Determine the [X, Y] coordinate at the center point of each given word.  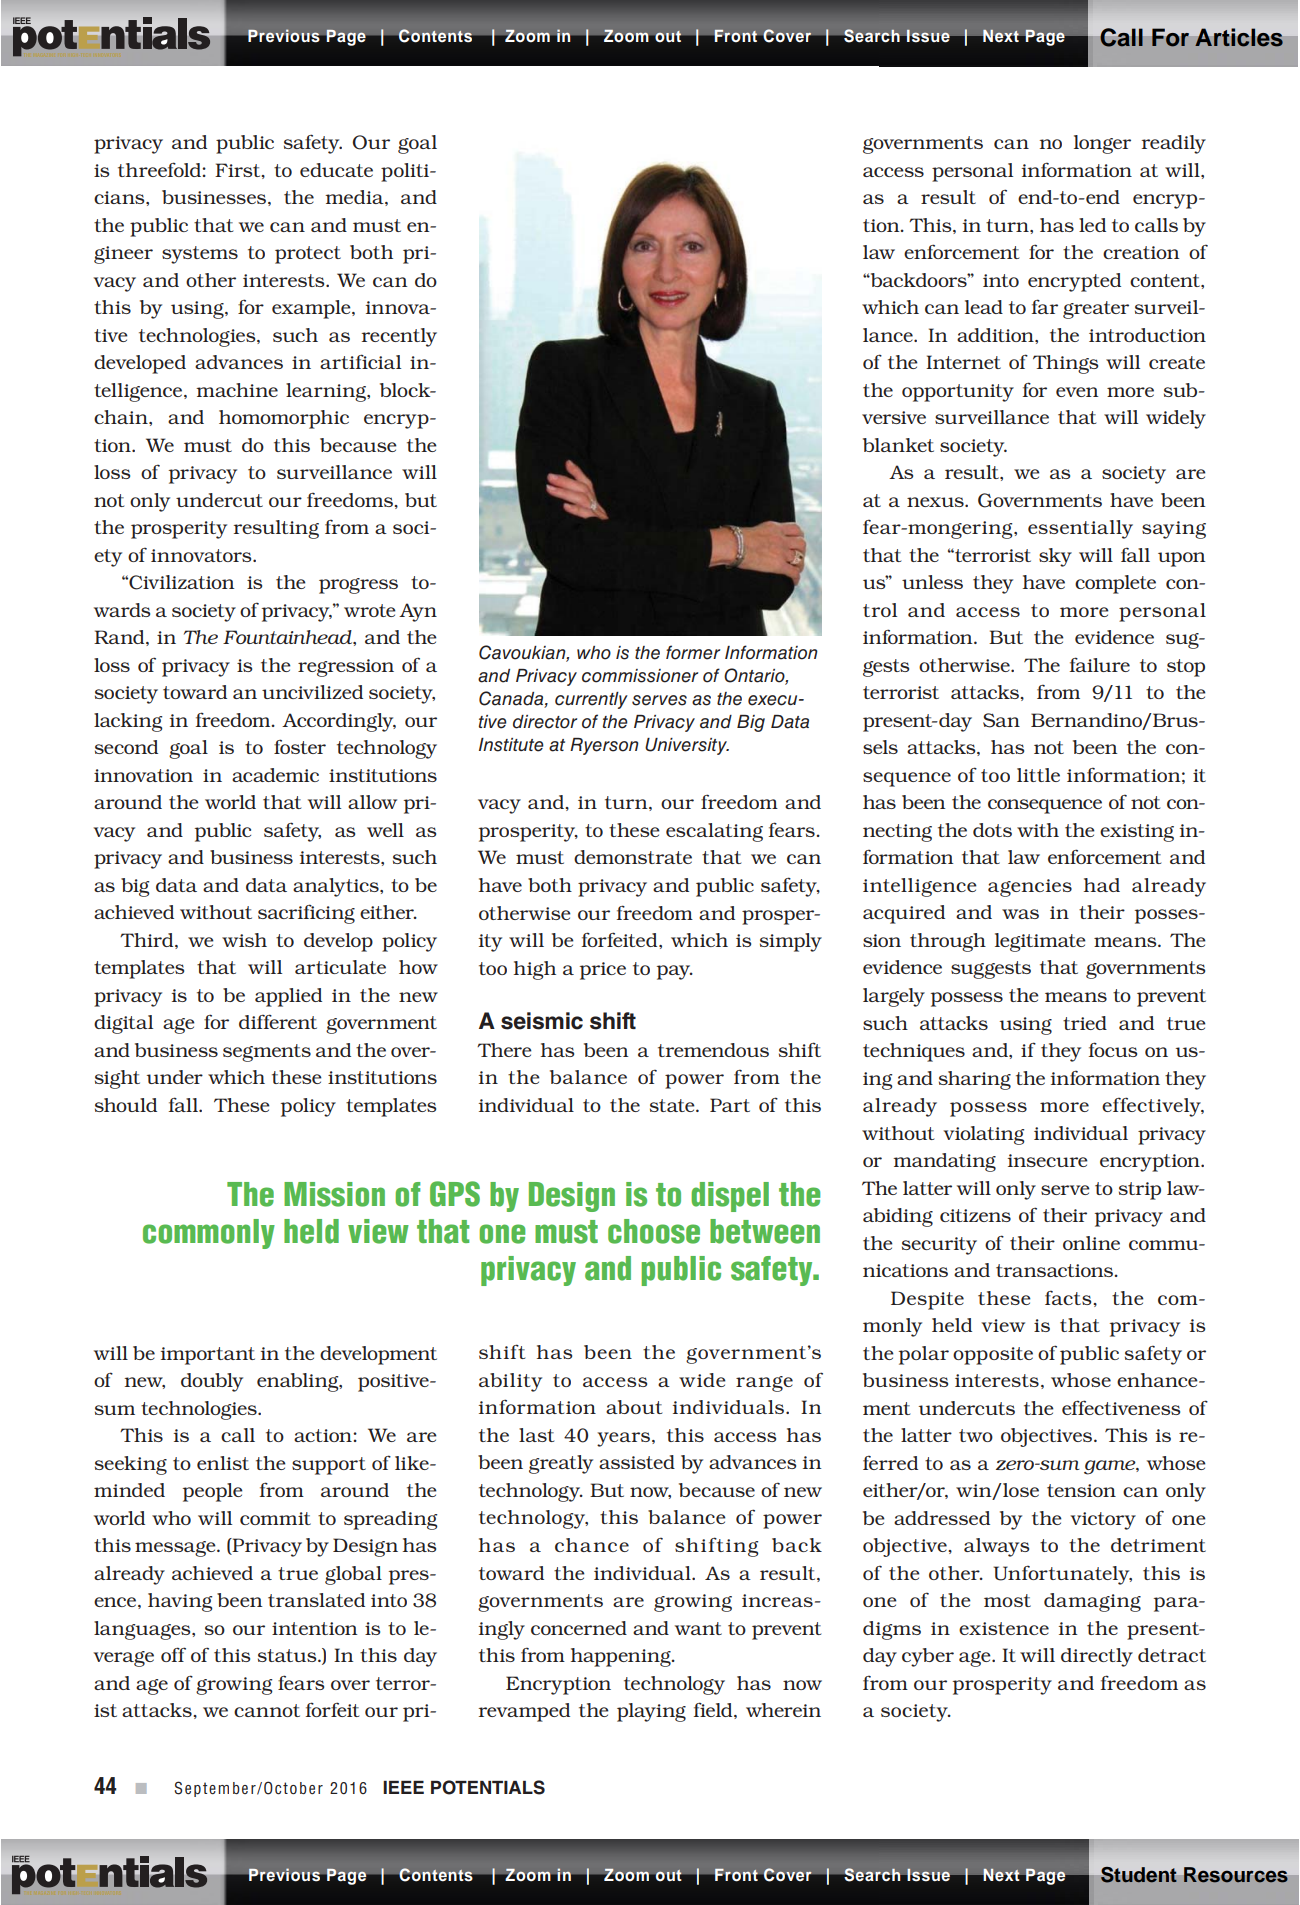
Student [1139, 1875]
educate [336, 170]
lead [984, 307]
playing [651, 1712]
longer [1102, 144]
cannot [267, 1710]
